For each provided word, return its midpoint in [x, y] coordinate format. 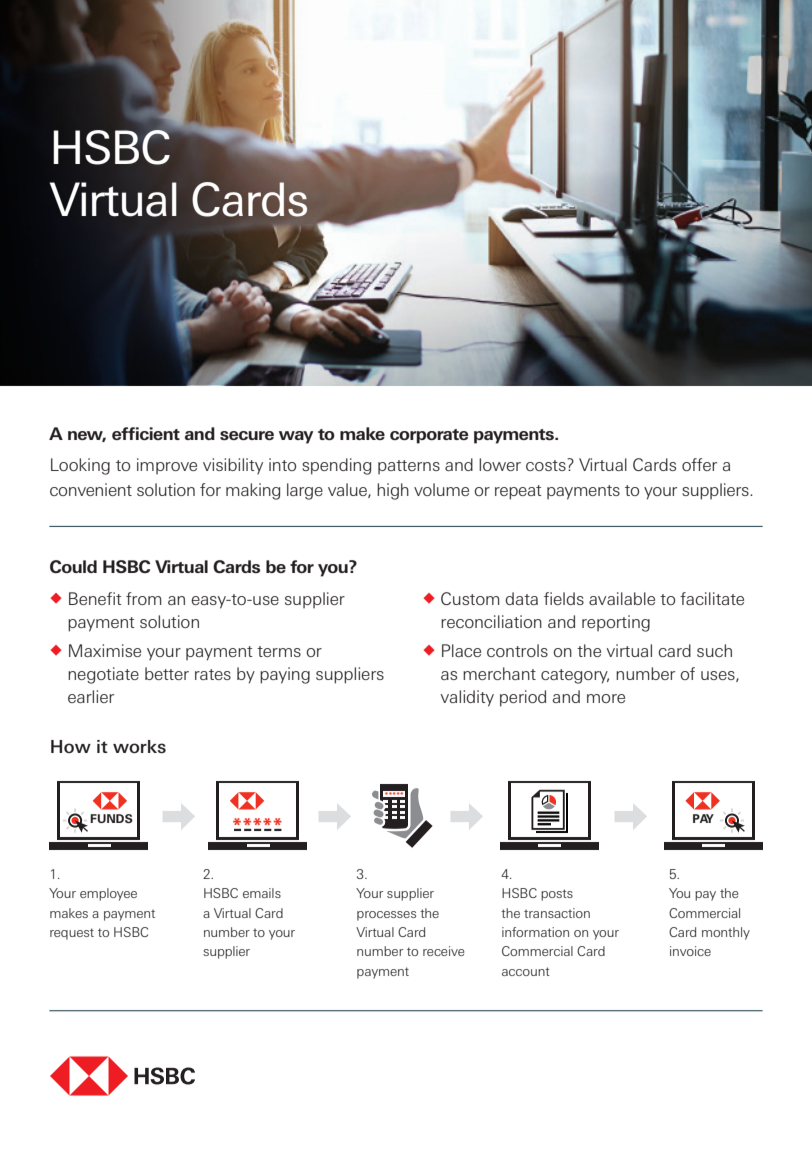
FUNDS [111, 818]
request [72, 934]
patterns [409, 467]
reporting [616, 623]
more [606, 698]
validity [467, 698]
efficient [146, 433]
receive [443, 951]
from [144, 598]
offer [699, 464]
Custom [470, 598]
